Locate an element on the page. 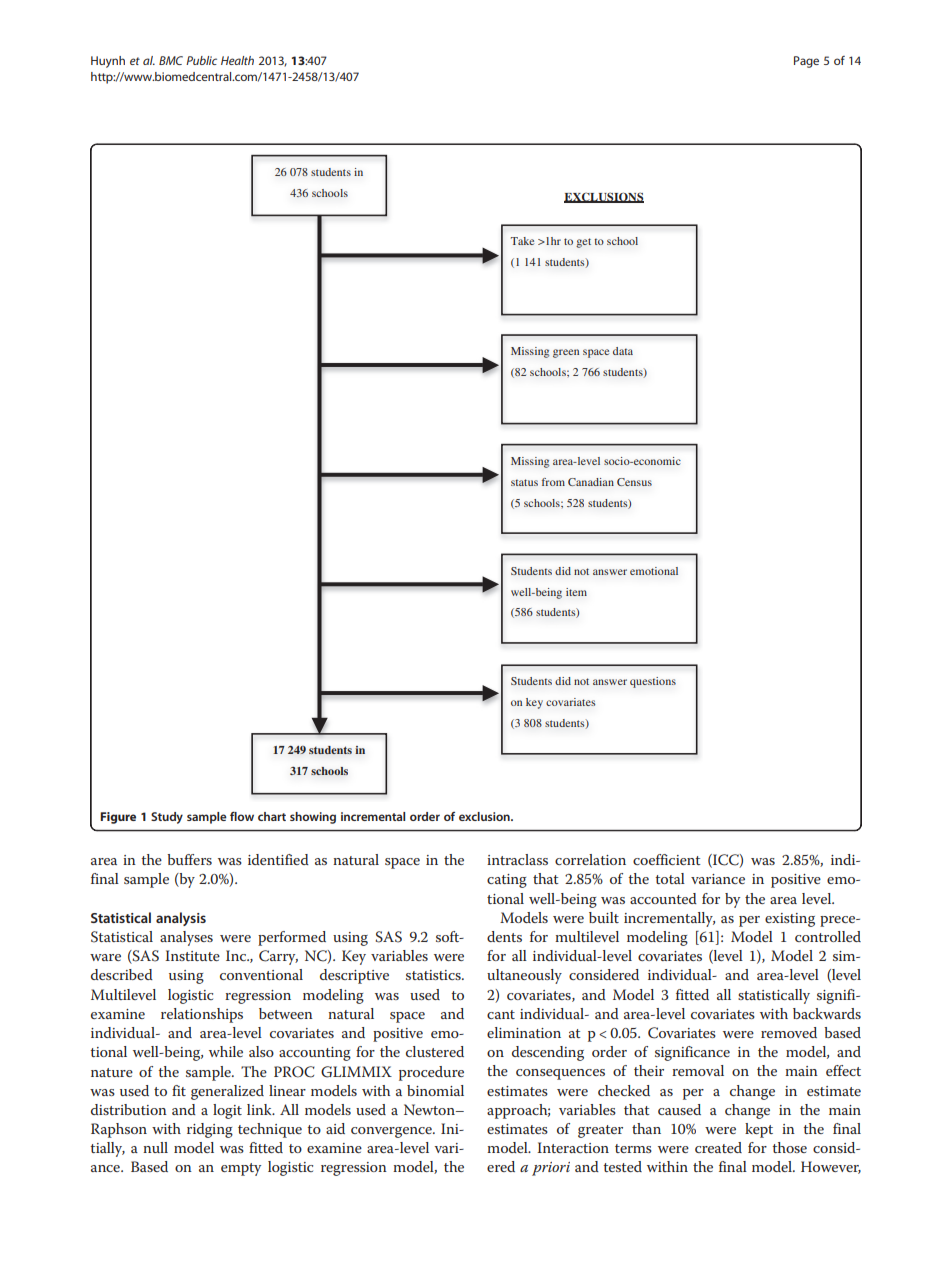 The height and width of the image is (1270, 952). flow is located at coordinates (242, 816).
